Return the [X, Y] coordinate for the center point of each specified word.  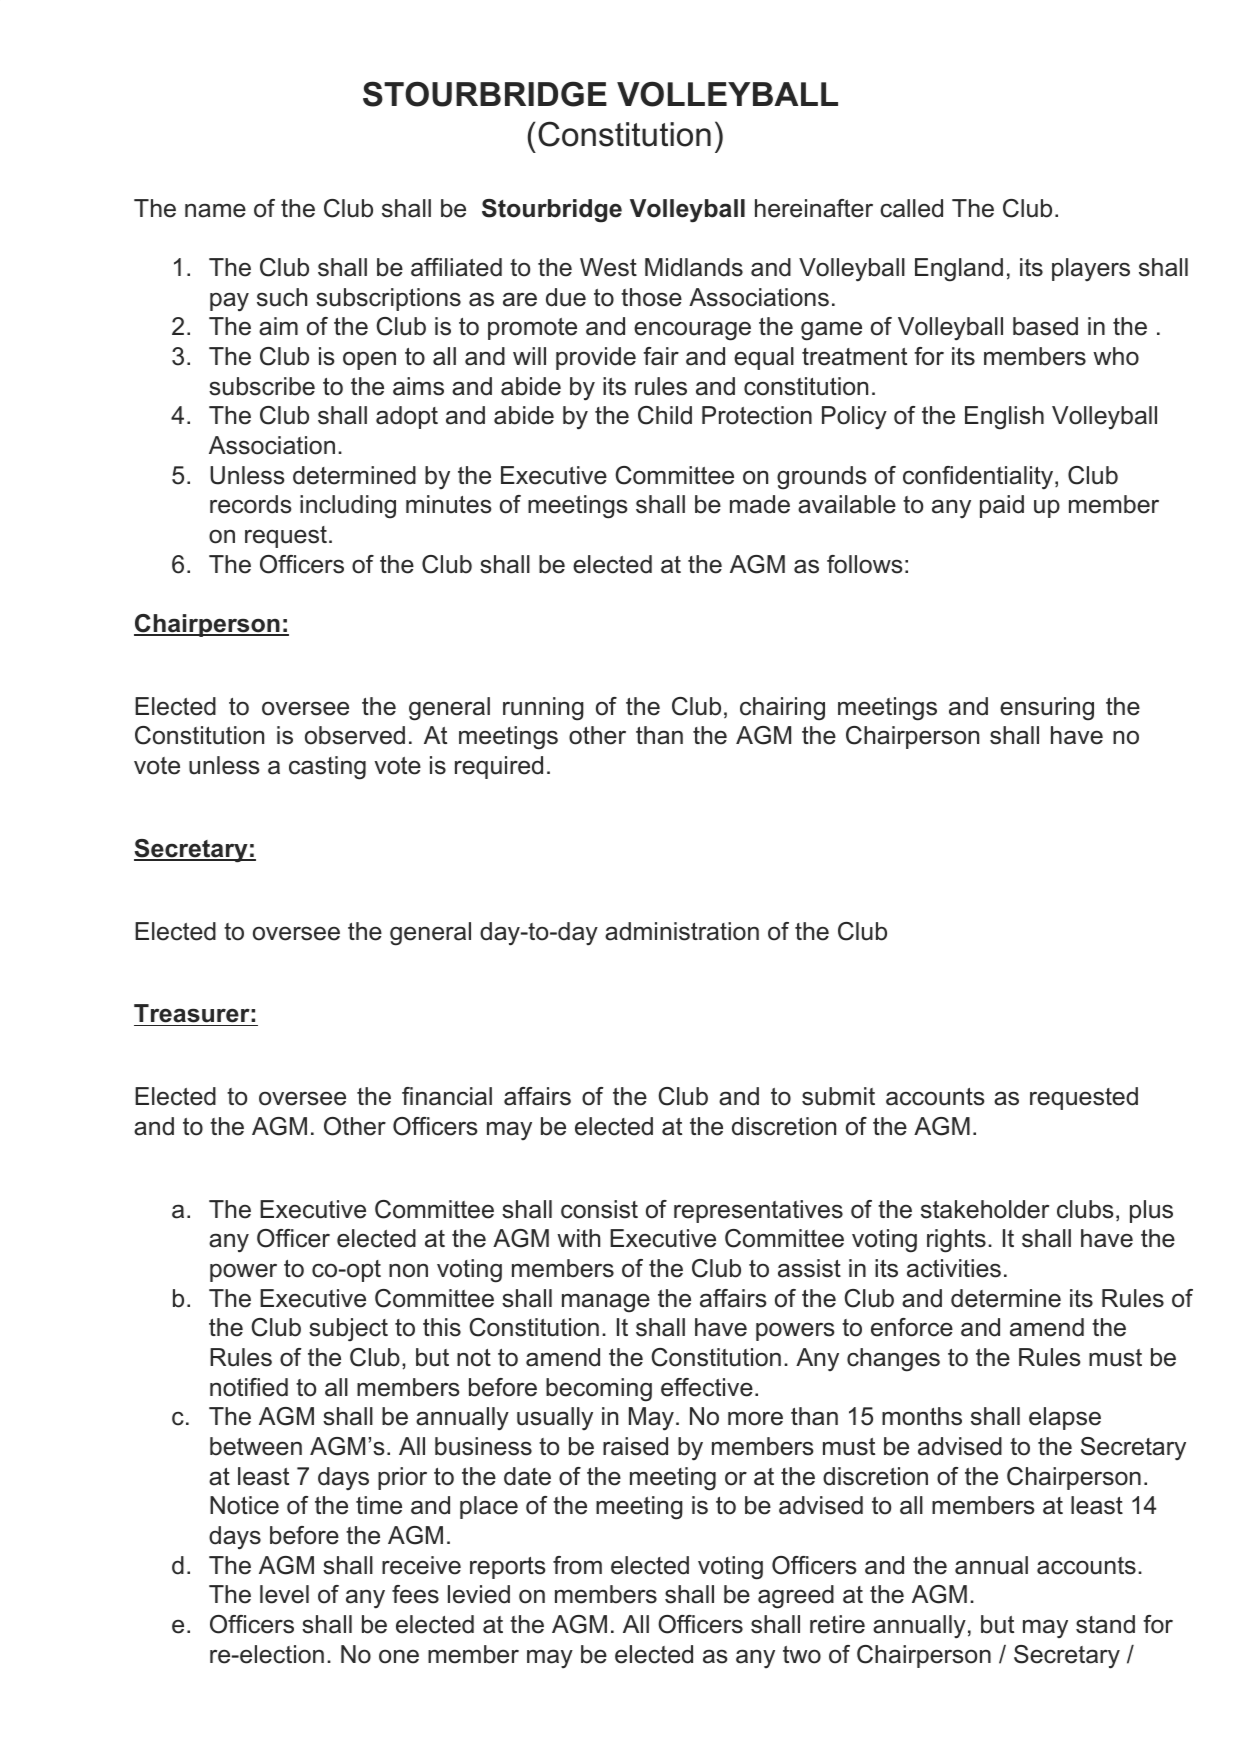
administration [682, 931]
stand [1105, 1624]
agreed [796, 1597]
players [1091, 269]
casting [327, 768]
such [282, 297]
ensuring [1047, 709]
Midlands [694, 267]
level [284, 1594]
